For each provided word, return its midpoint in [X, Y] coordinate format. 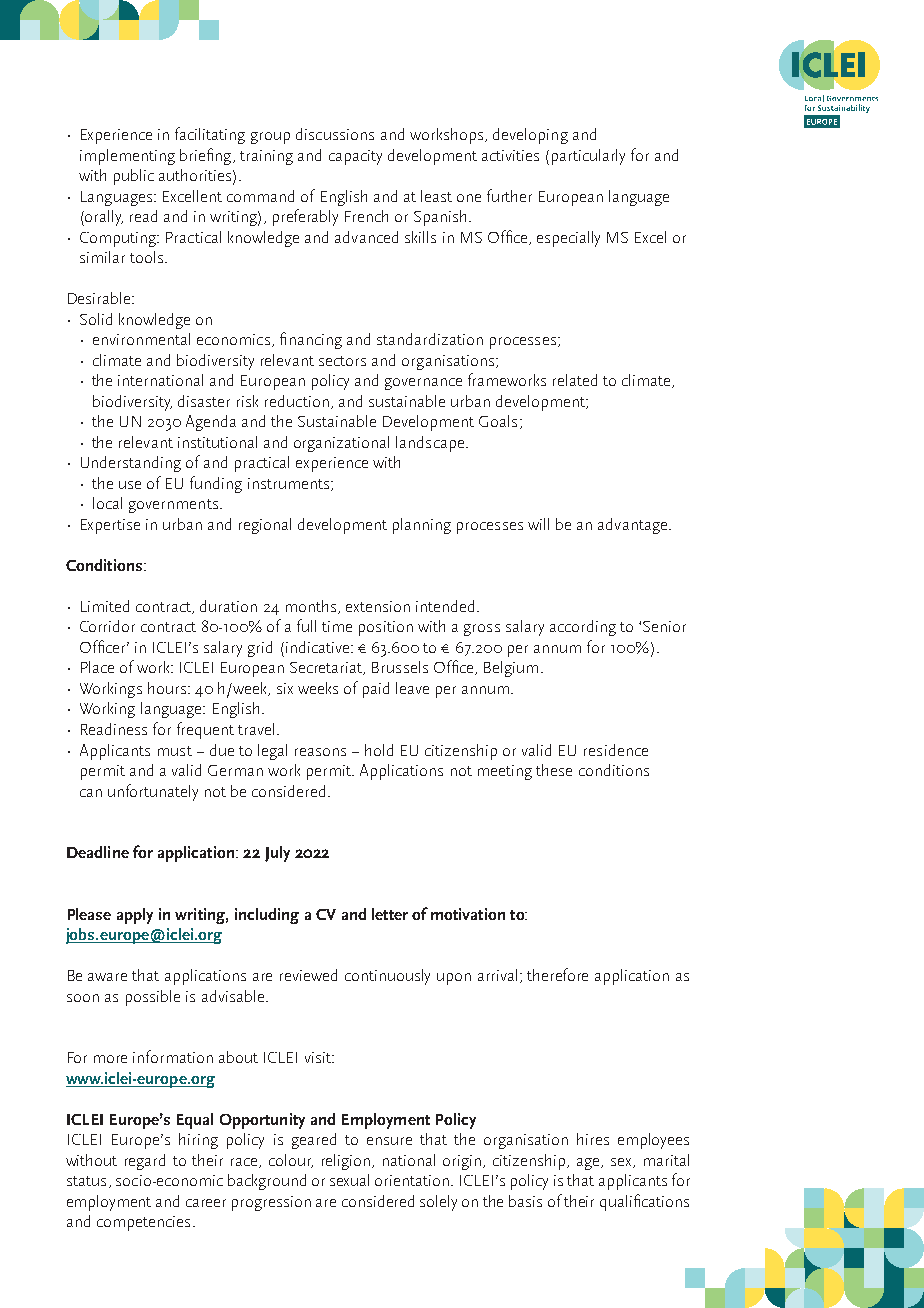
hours [167, 688]
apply [135, 916]
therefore [557, 974]
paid [376, 690]
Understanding [131, 464]
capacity [355, 157]
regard [145, 1162]
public [134, 177]
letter [390, 914]
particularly [588, 157]
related [575, 380]
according [583, 628]
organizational [341, 444]
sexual [349, 1180]
